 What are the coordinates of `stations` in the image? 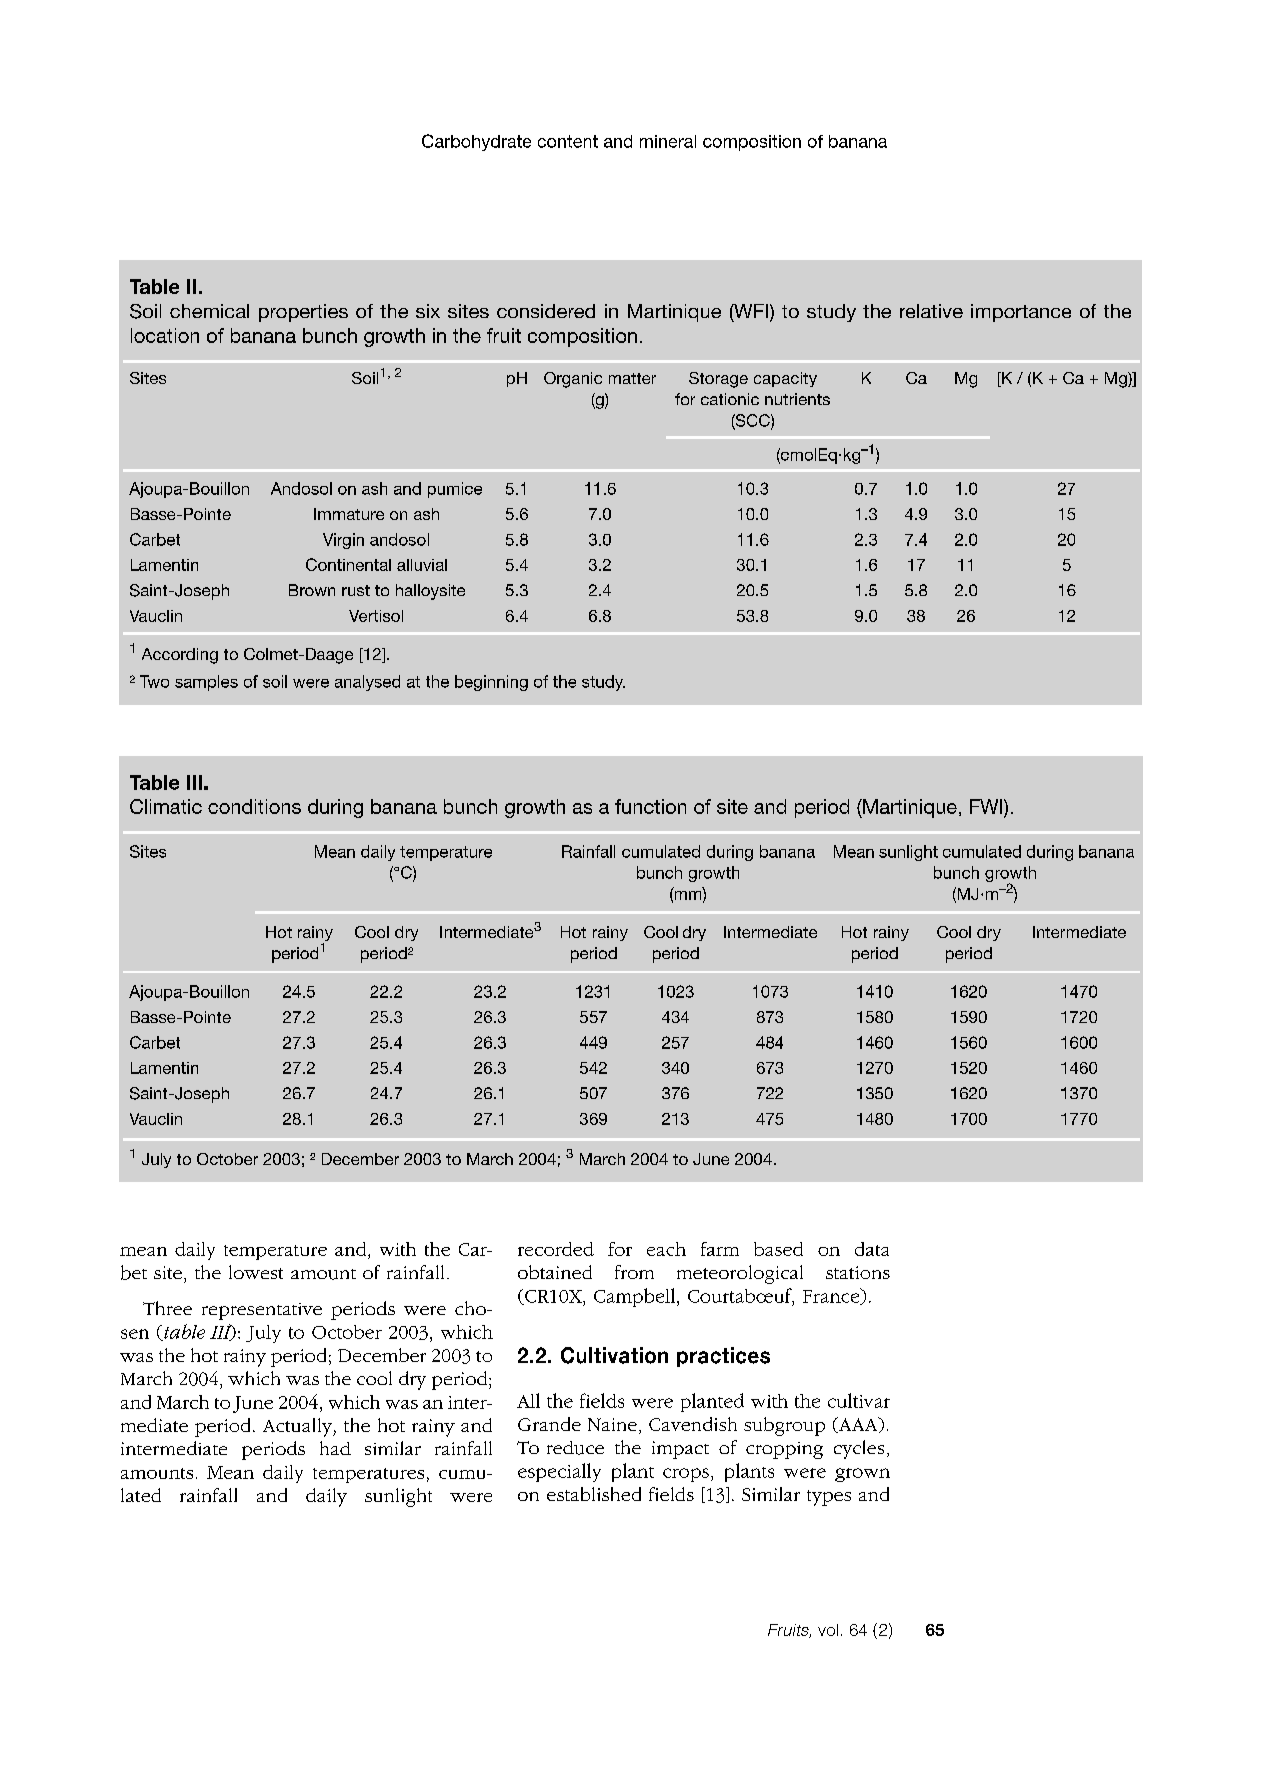 It's located at (858, 1272).
